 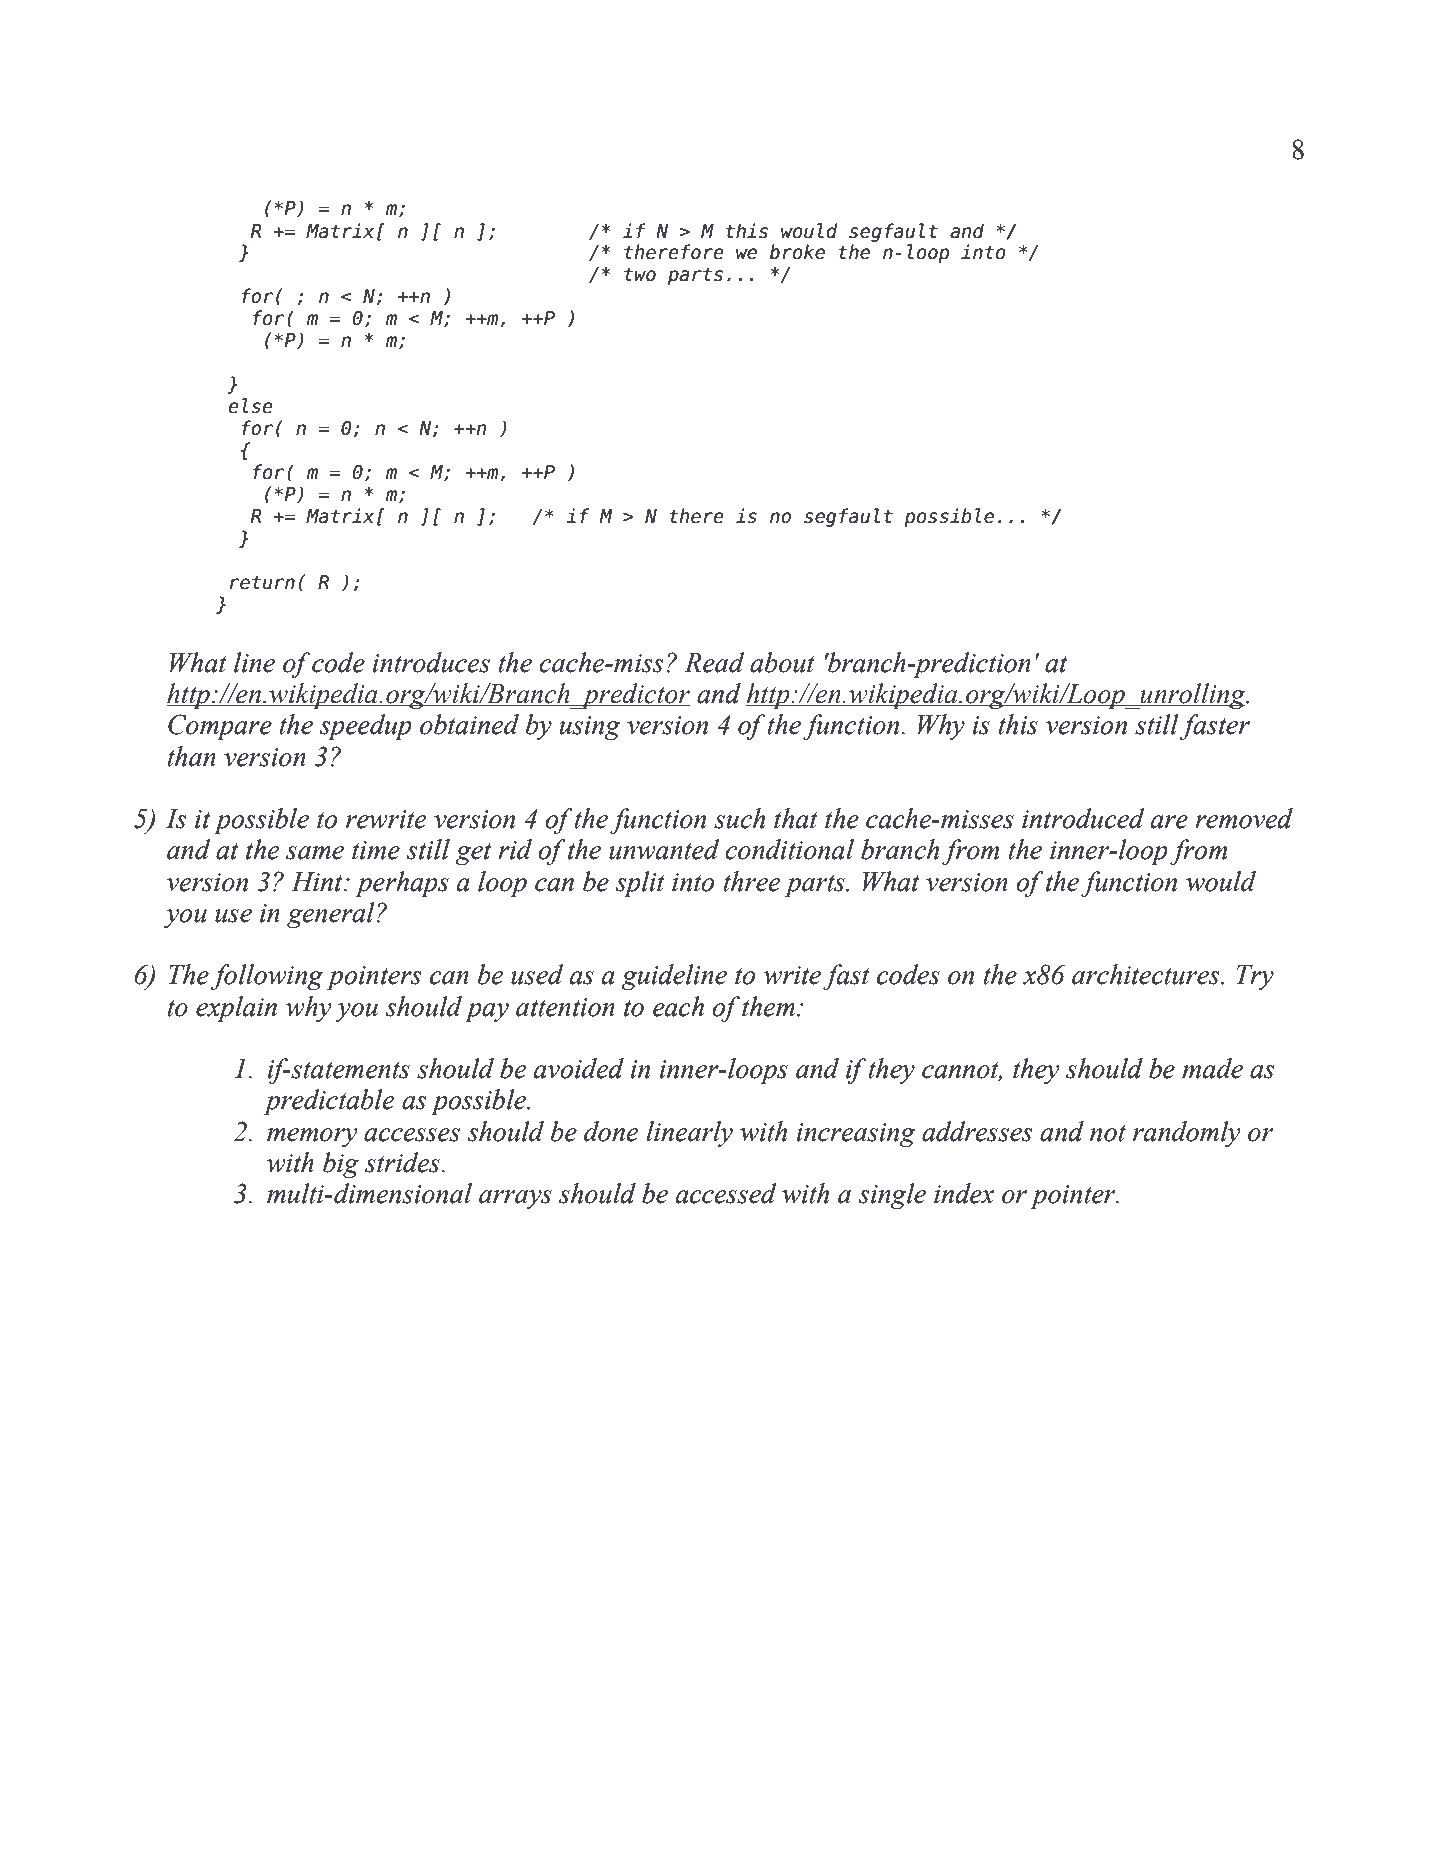 What do you see at coordinates (1083, 818) in the image?
I see `introduced` at bounding box center [1083, 818].
